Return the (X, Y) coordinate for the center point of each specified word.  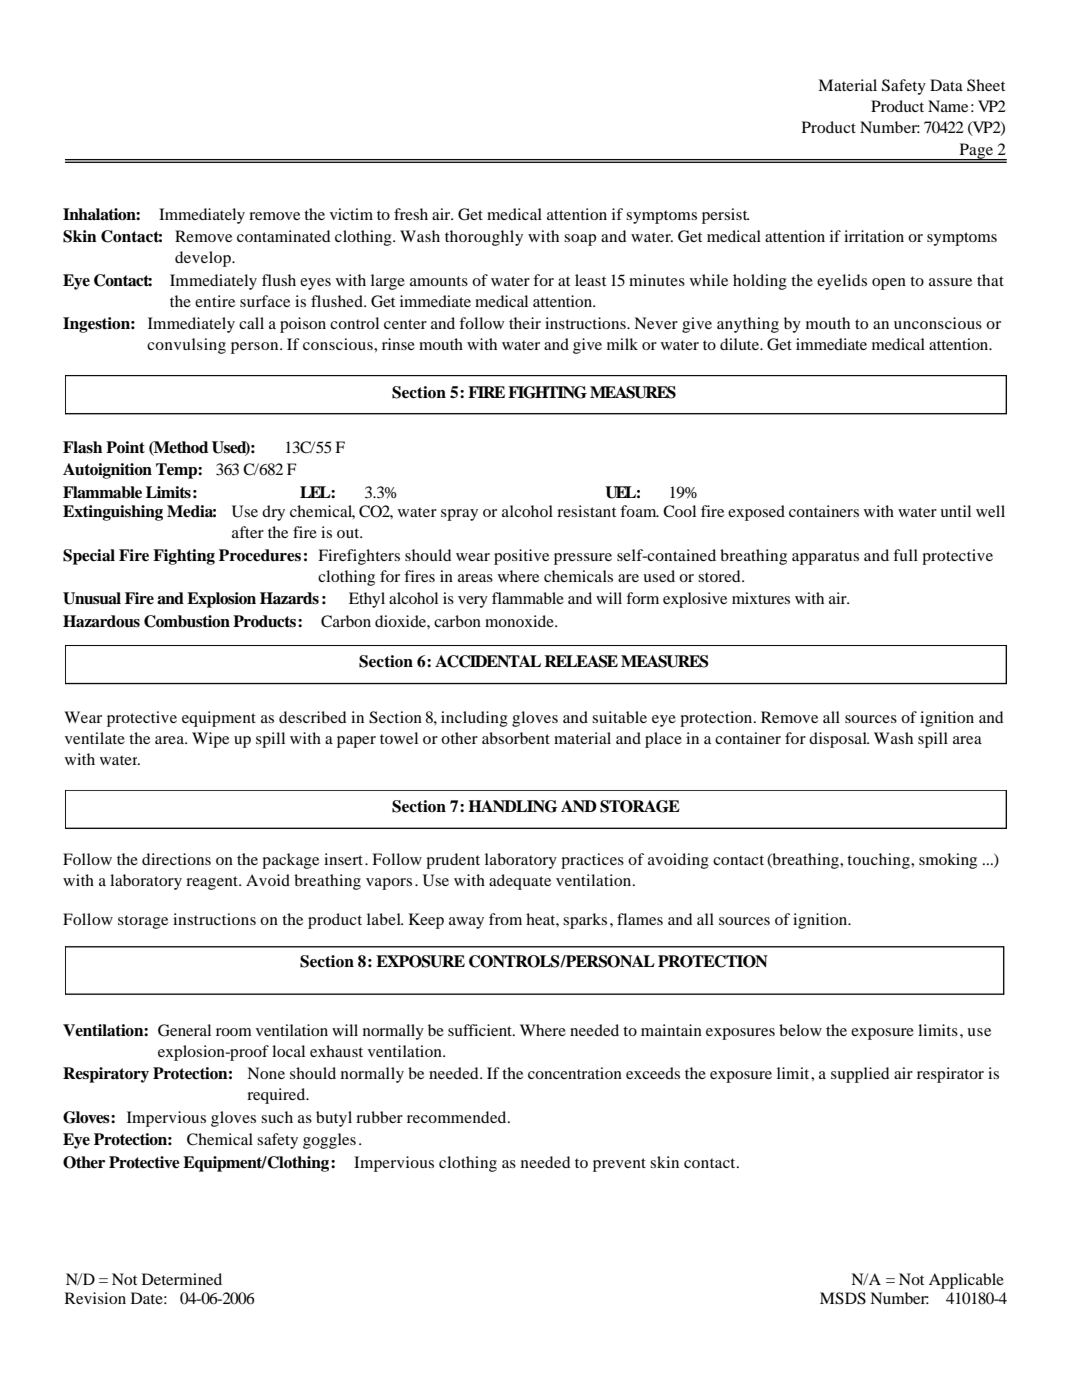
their (525, 323)
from (505, 919)
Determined (182, 1279)
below (800, 1030)
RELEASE (581, 661)
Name (948, 106)
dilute (741, 344)
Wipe (210, 740)
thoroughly (484, 238)
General (184, 1030)
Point (125, 447)
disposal (839, 740)
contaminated (283, 236)
